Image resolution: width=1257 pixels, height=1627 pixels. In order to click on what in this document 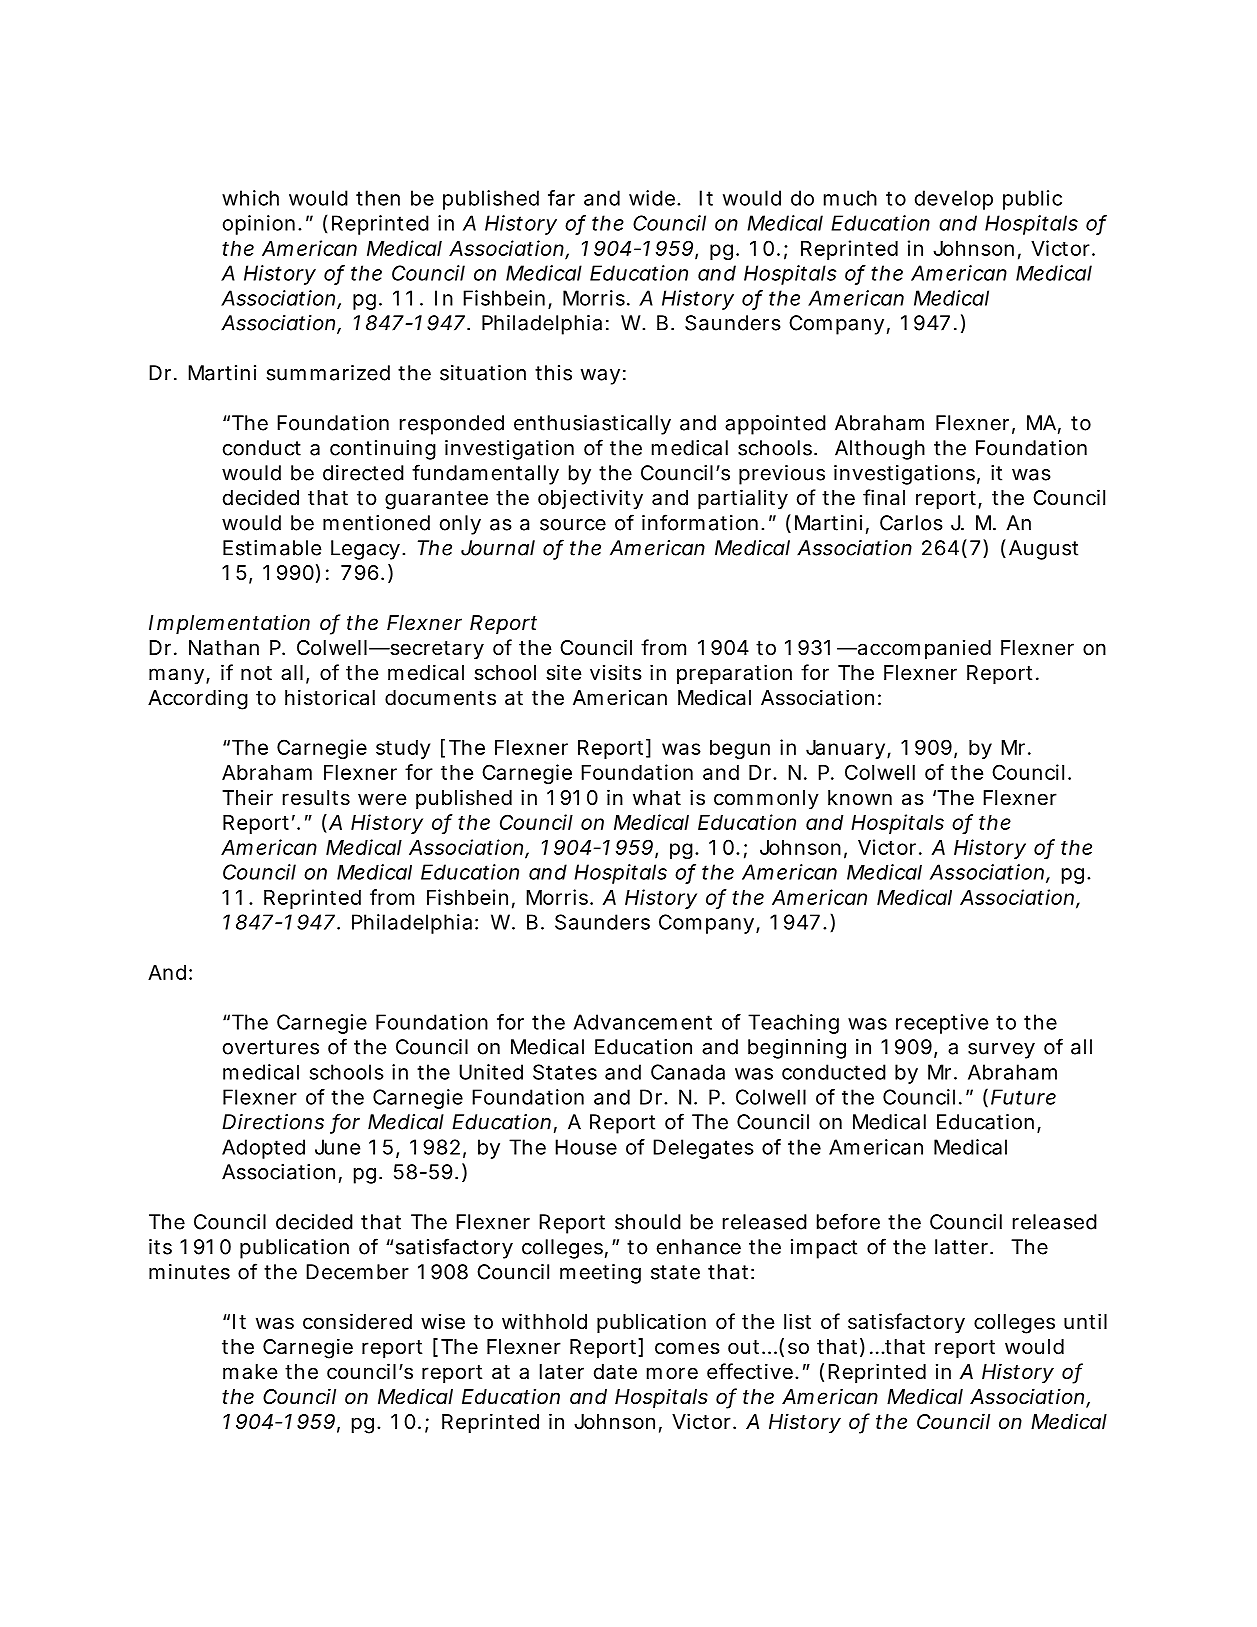, I will do `click(657, 798)`.
